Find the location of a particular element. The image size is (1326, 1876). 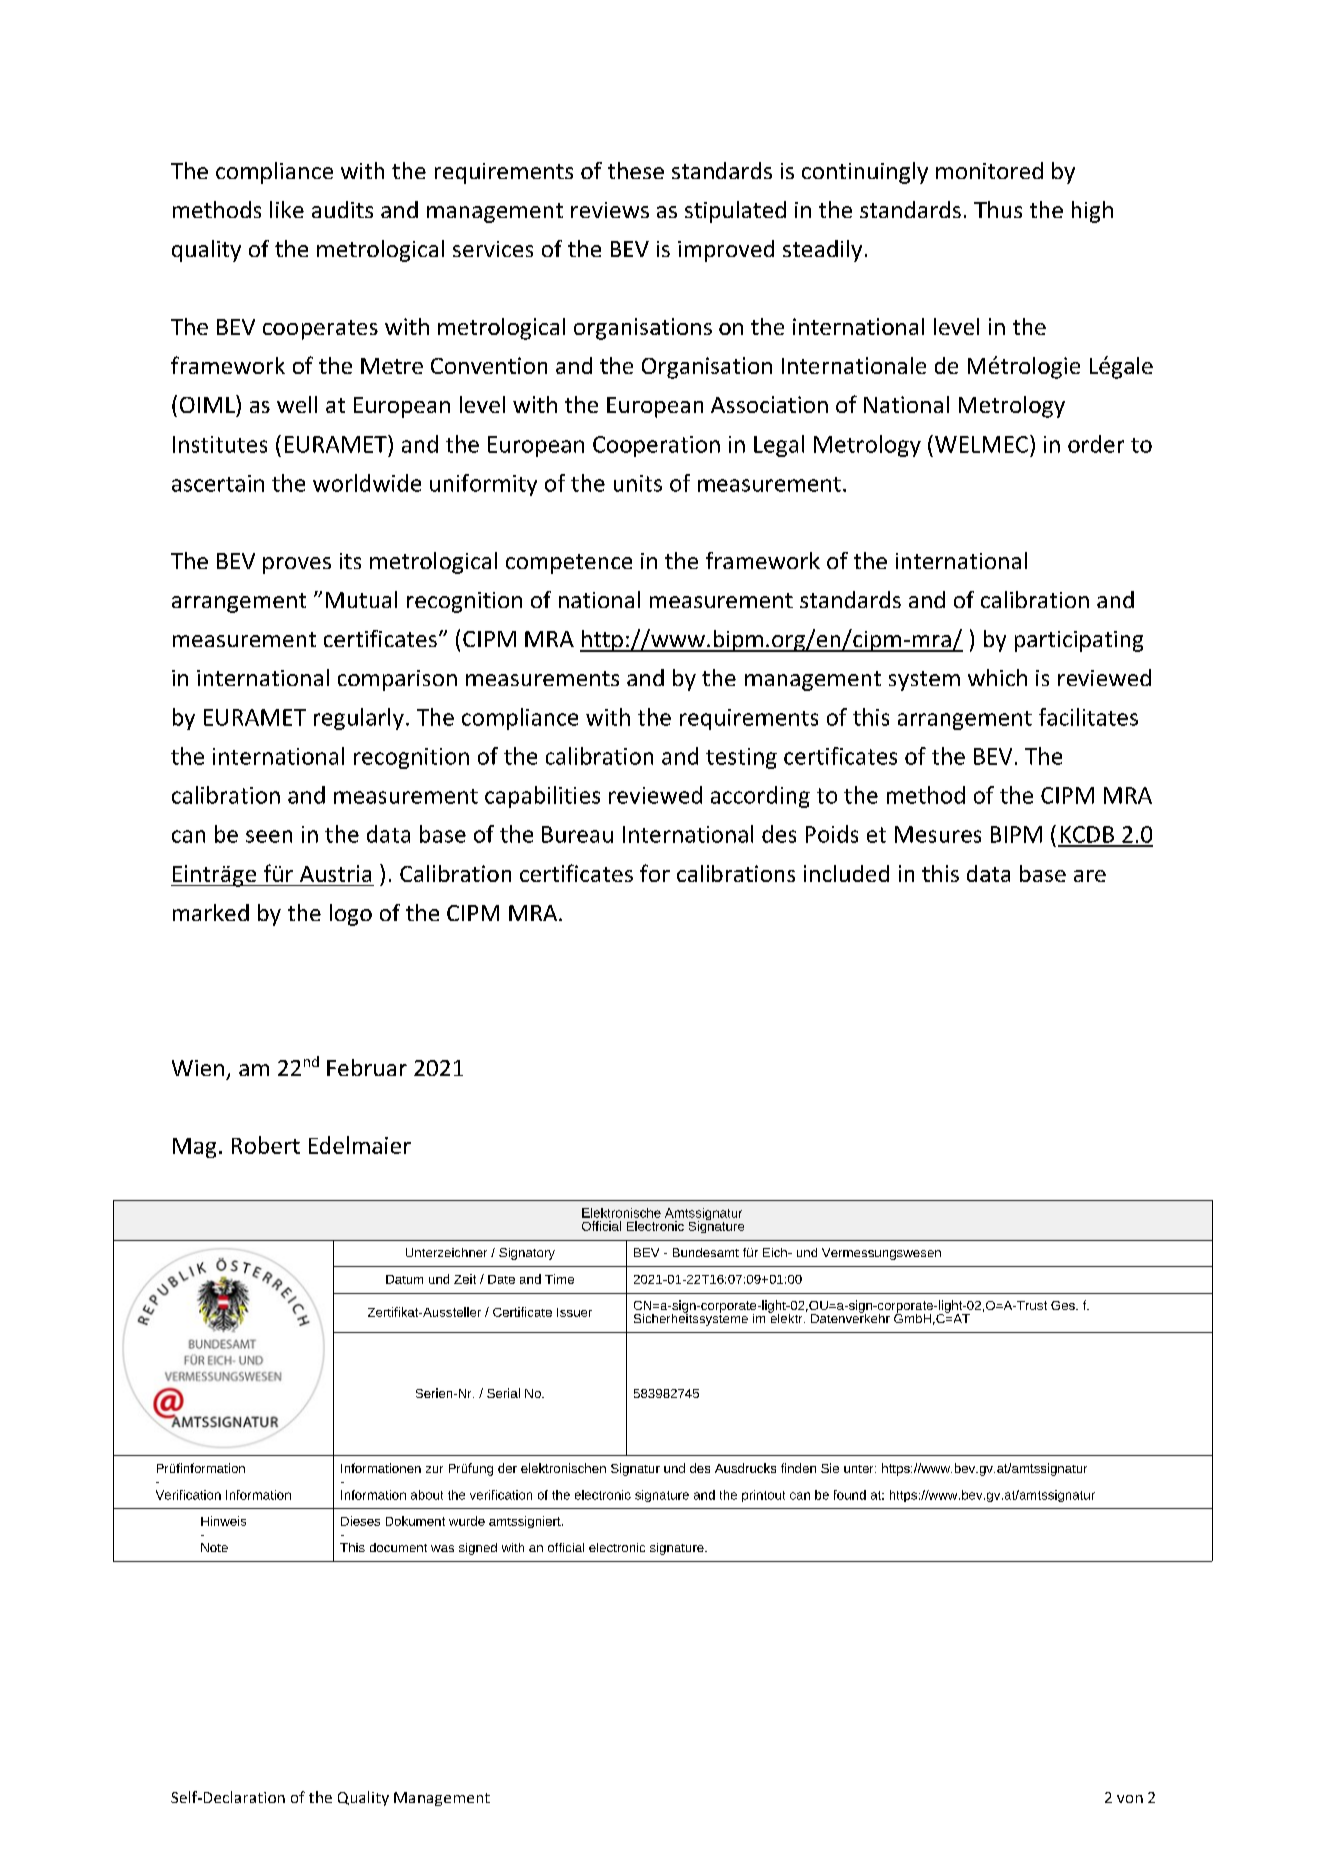

are is located at coordinates (1090, 876).
